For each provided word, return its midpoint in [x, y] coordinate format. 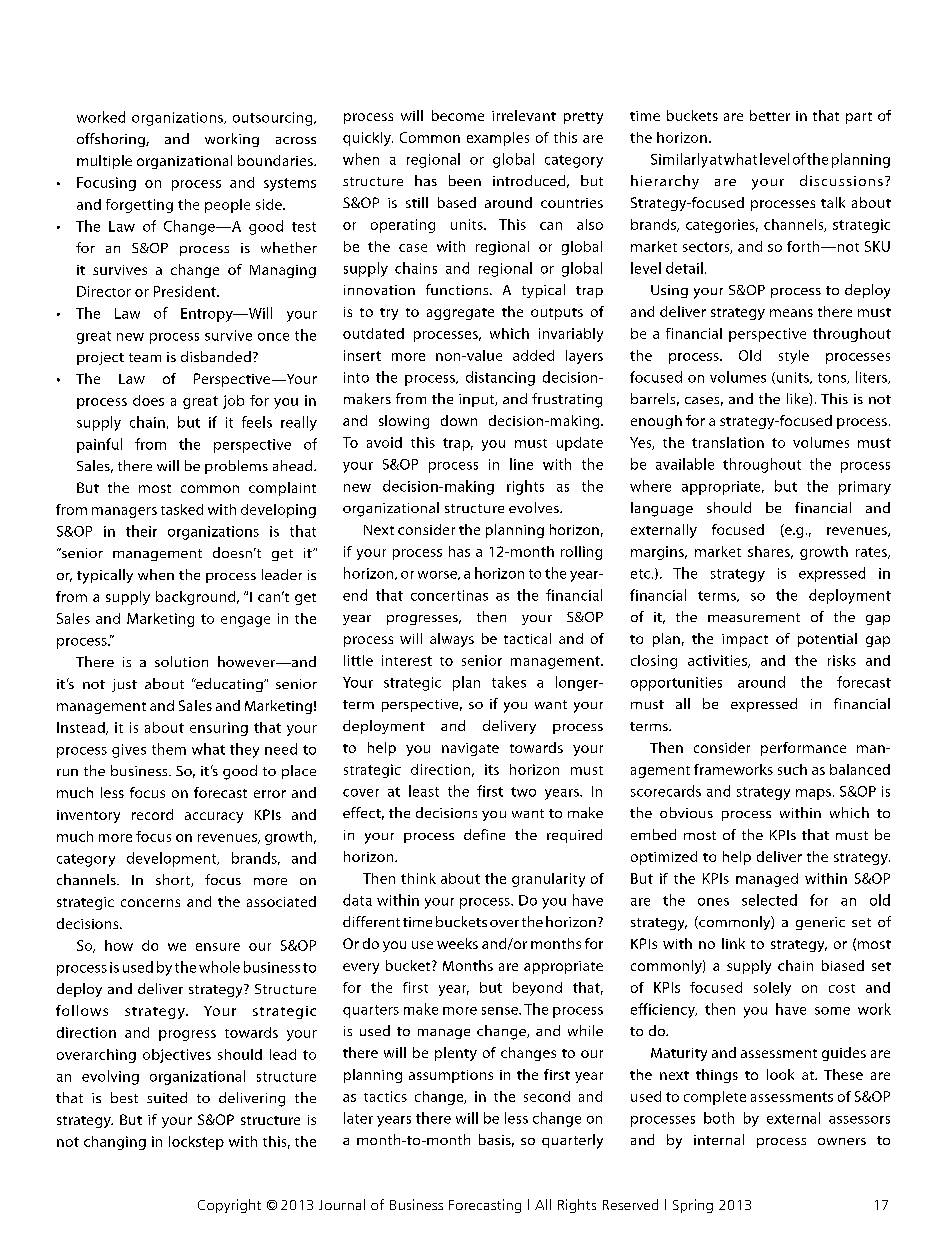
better [770, 115]
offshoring [112, 140]
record [152, 814]
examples [498, 139]
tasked [182, 509]
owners [842, 1141]
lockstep [196, 1143]
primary [865, 488]
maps [813, 794]
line [521, 464]
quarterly [572, 1141]
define [484, 834]
